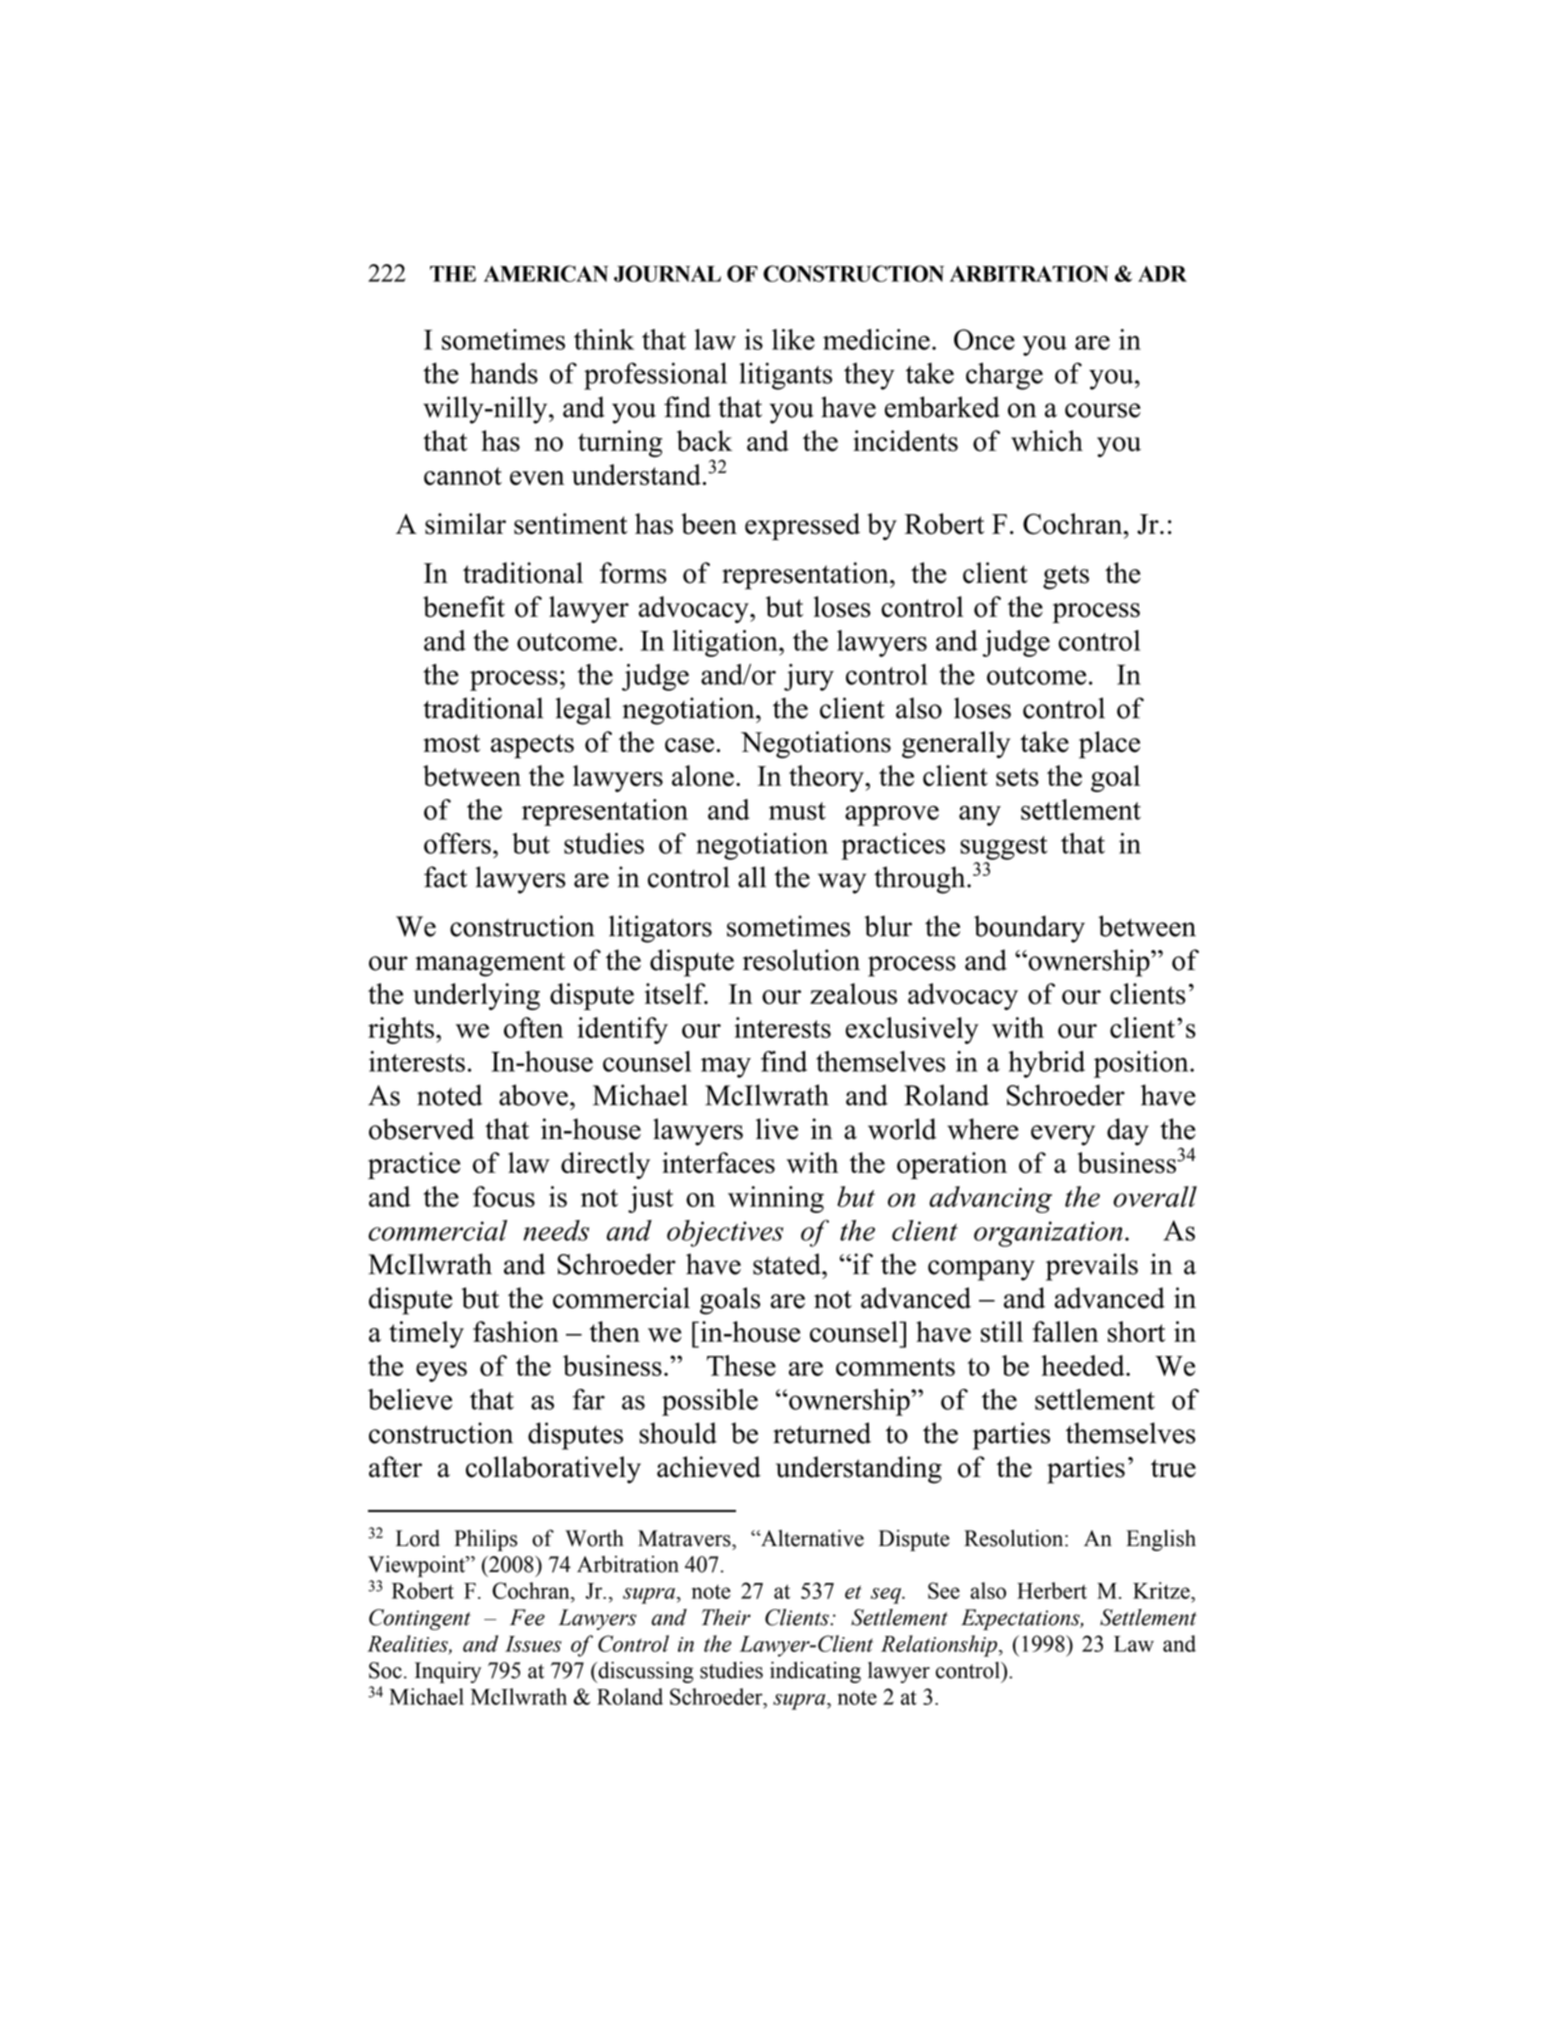  What do you see at coordinates (776, 1199) in the page?
I see `winning` at bounding box center [776, 1199].
